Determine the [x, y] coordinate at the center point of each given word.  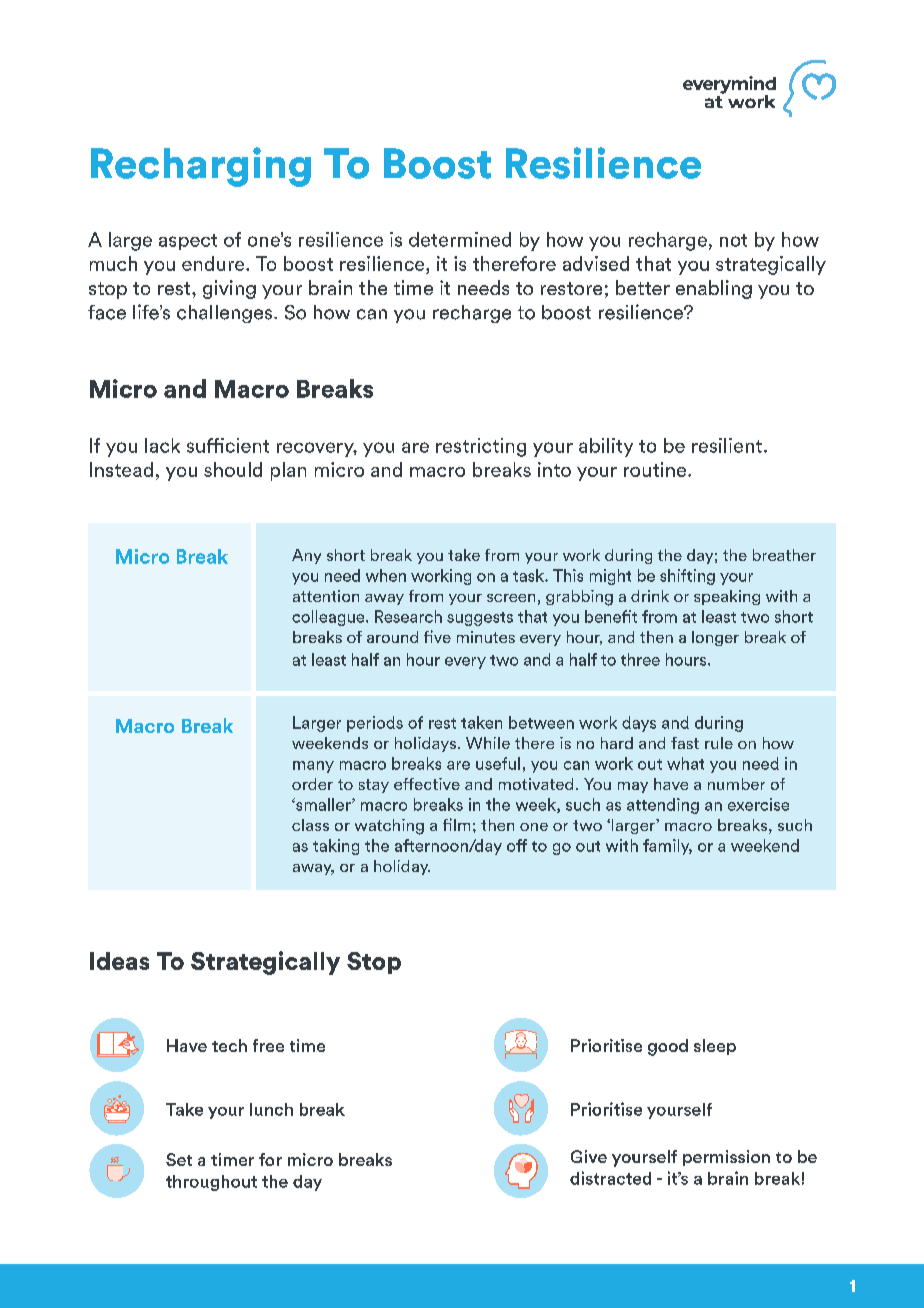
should [233, 469]
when [386, 575]
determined [460, 239]
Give [589, 1156]
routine [656, 469]
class [310, 825]
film [456, 824]
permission [726, 1158]
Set [179, 1159]
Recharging [201, 167]
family [667, 847]
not [733, 240]
